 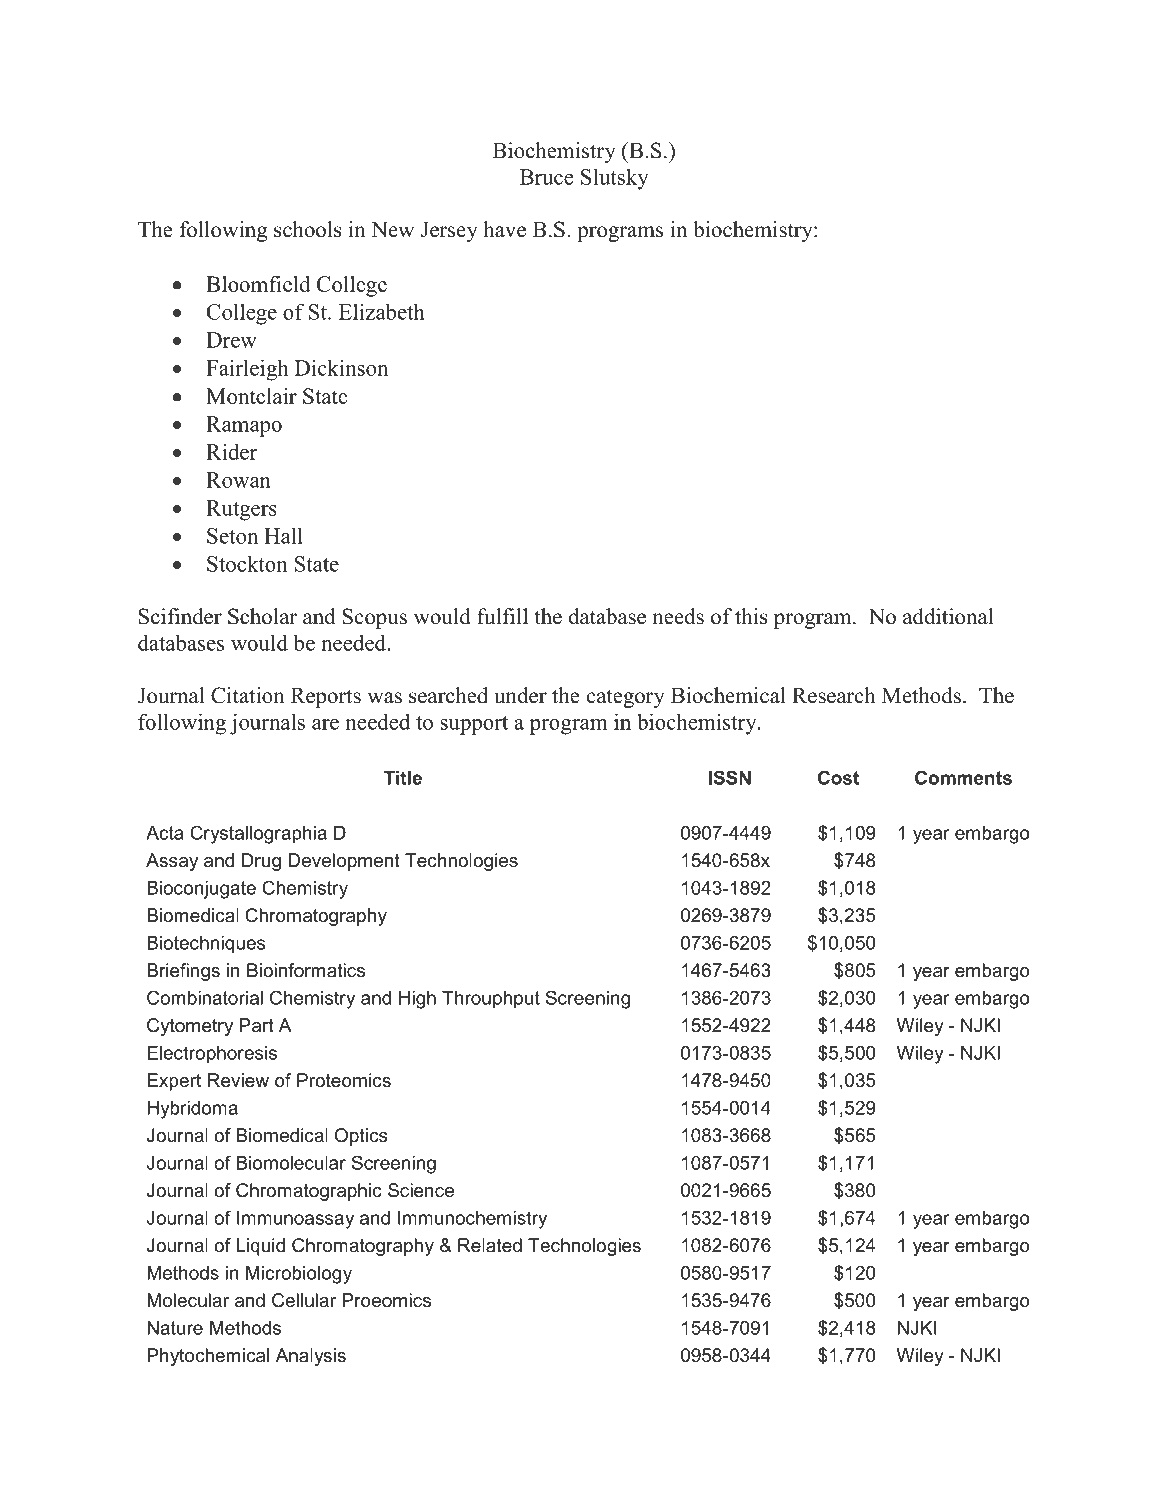 I want to click on schools, so click(x=308, y=229).
